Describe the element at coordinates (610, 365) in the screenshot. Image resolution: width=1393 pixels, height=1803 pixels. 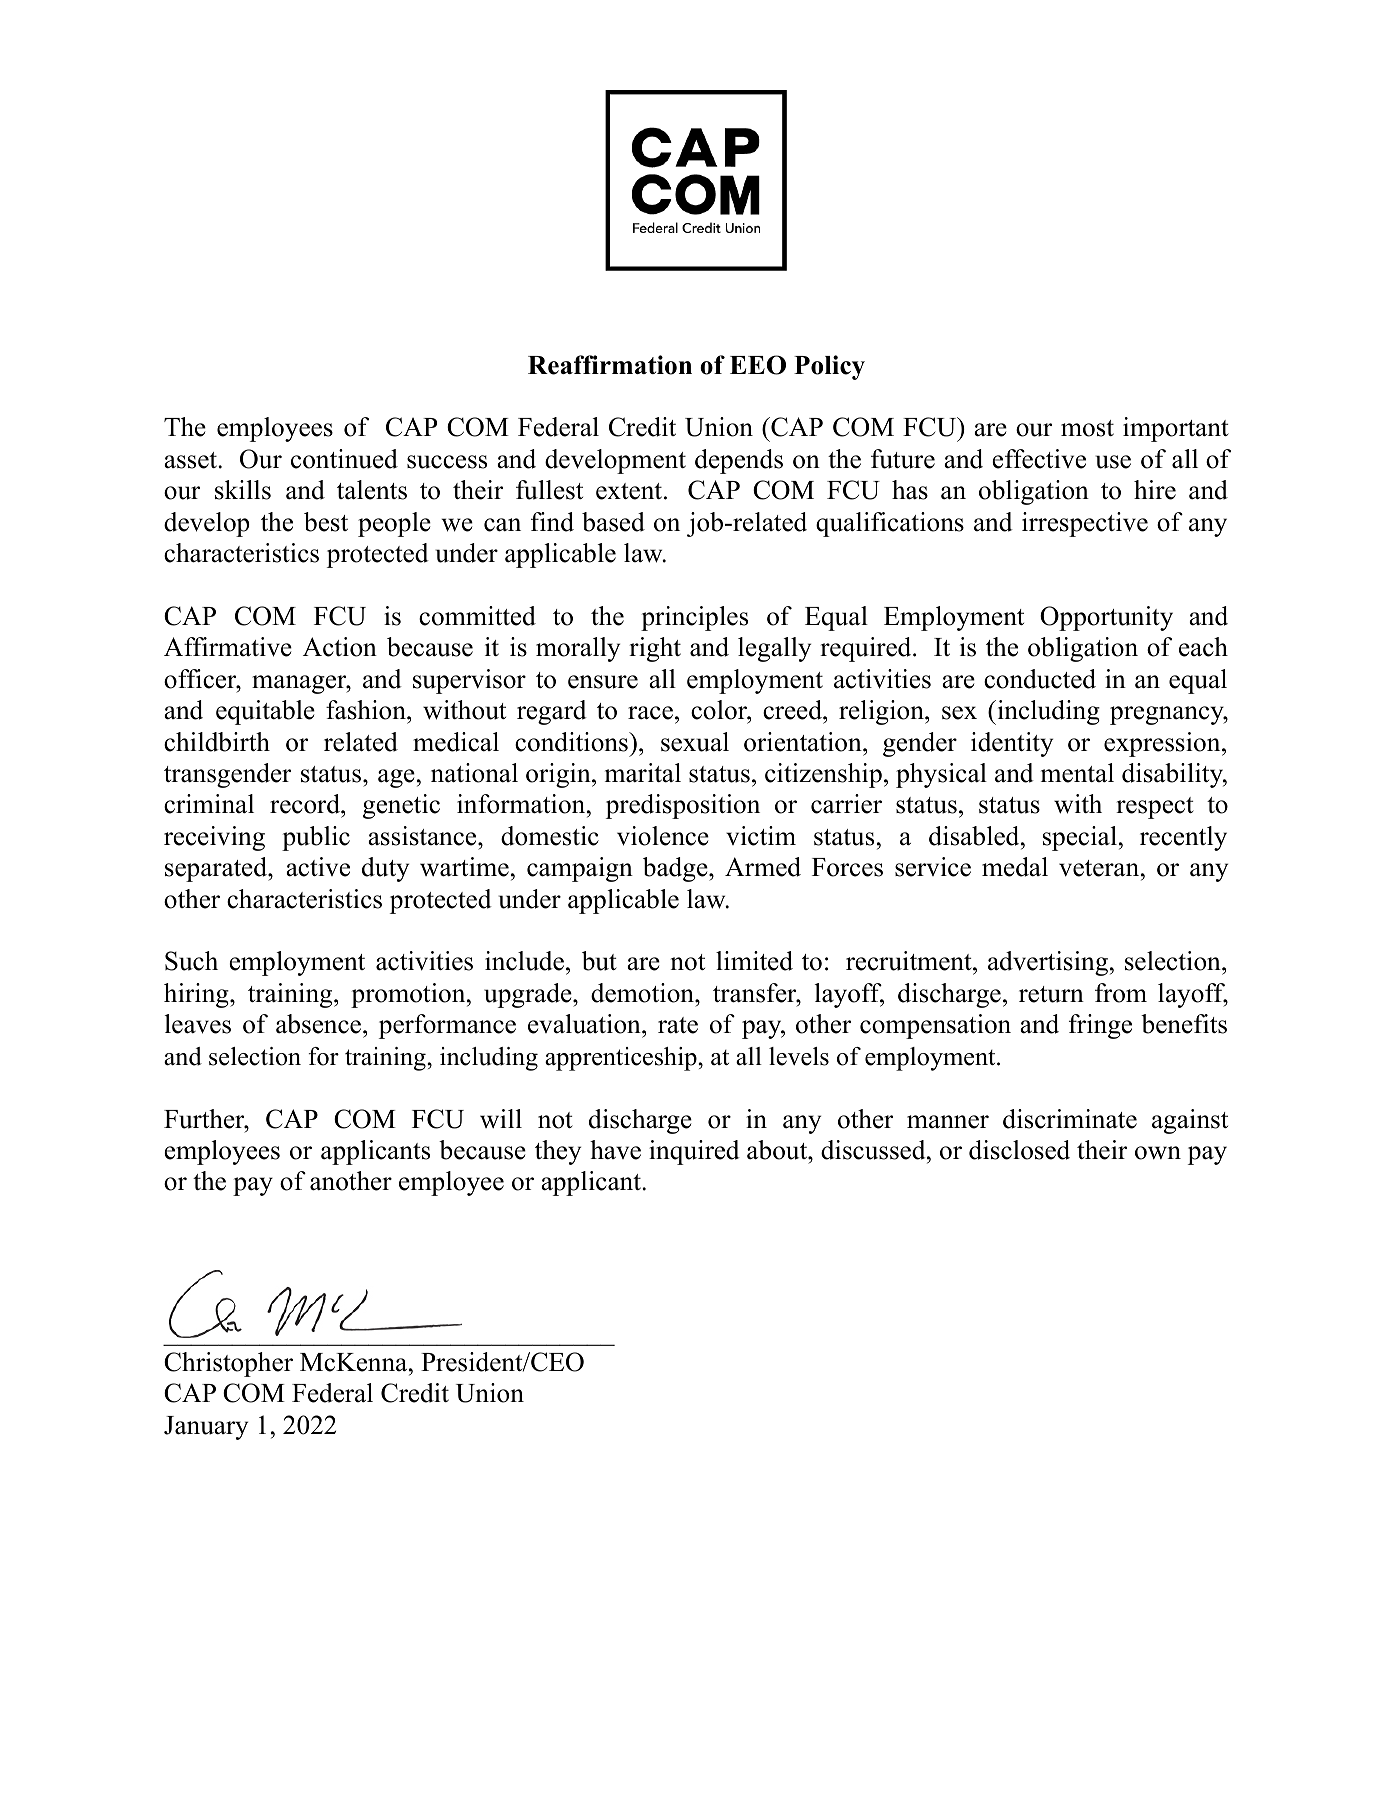
I see `Reaffirmation` at that location.
